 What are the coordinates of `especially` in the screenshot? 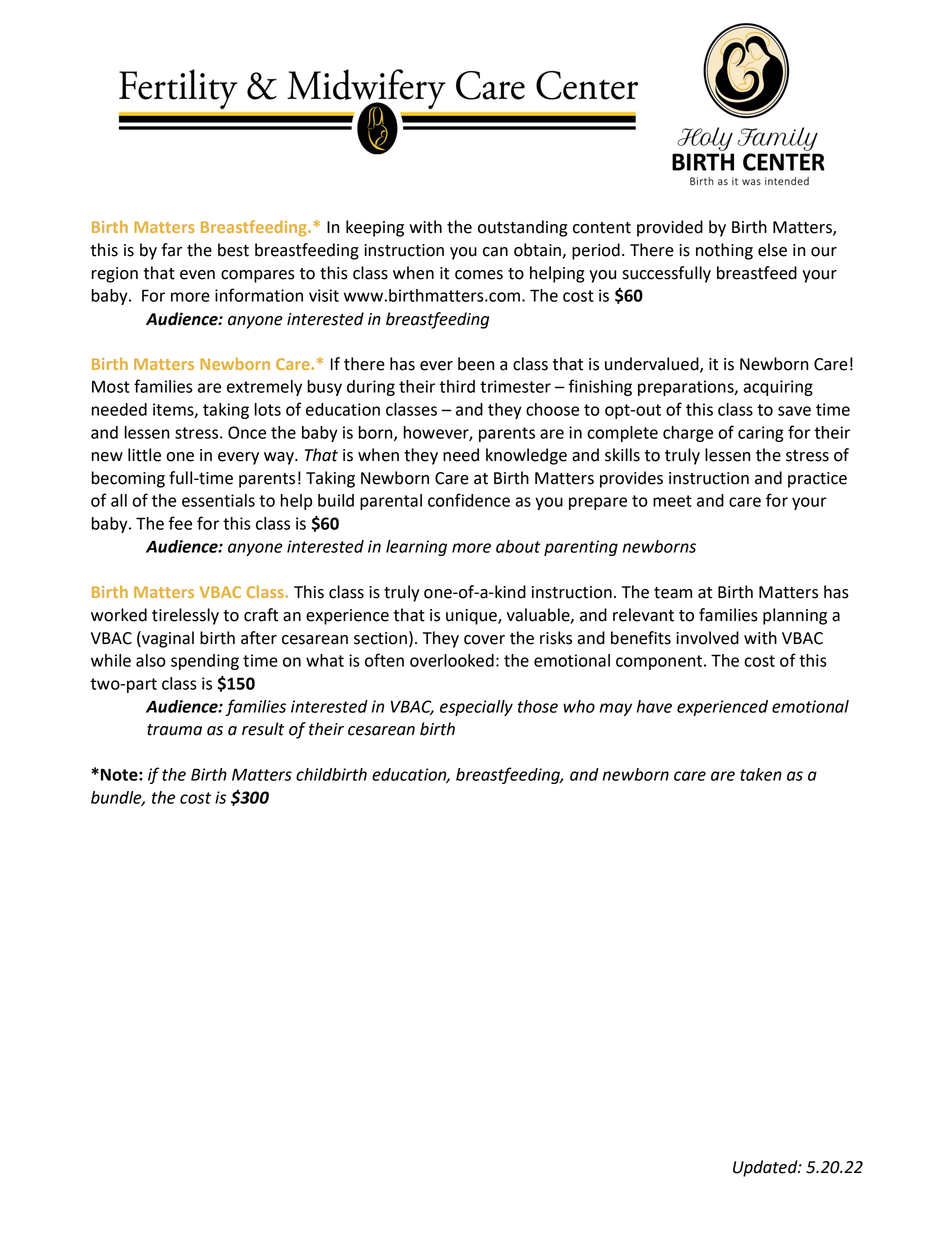 It's located at (476, 708).
